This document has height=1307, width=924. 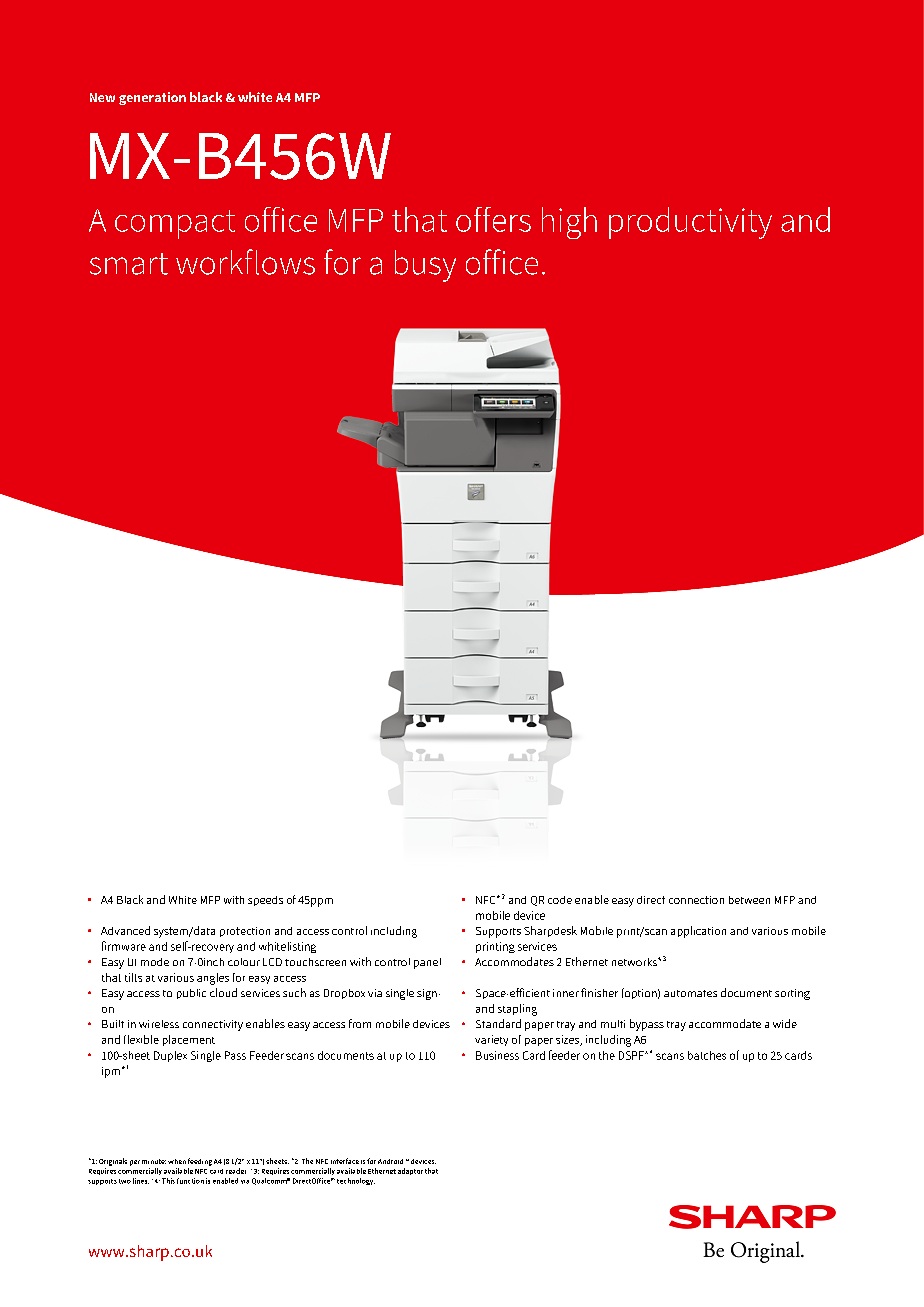 I want to click on high, so click(x=569, y=223).
